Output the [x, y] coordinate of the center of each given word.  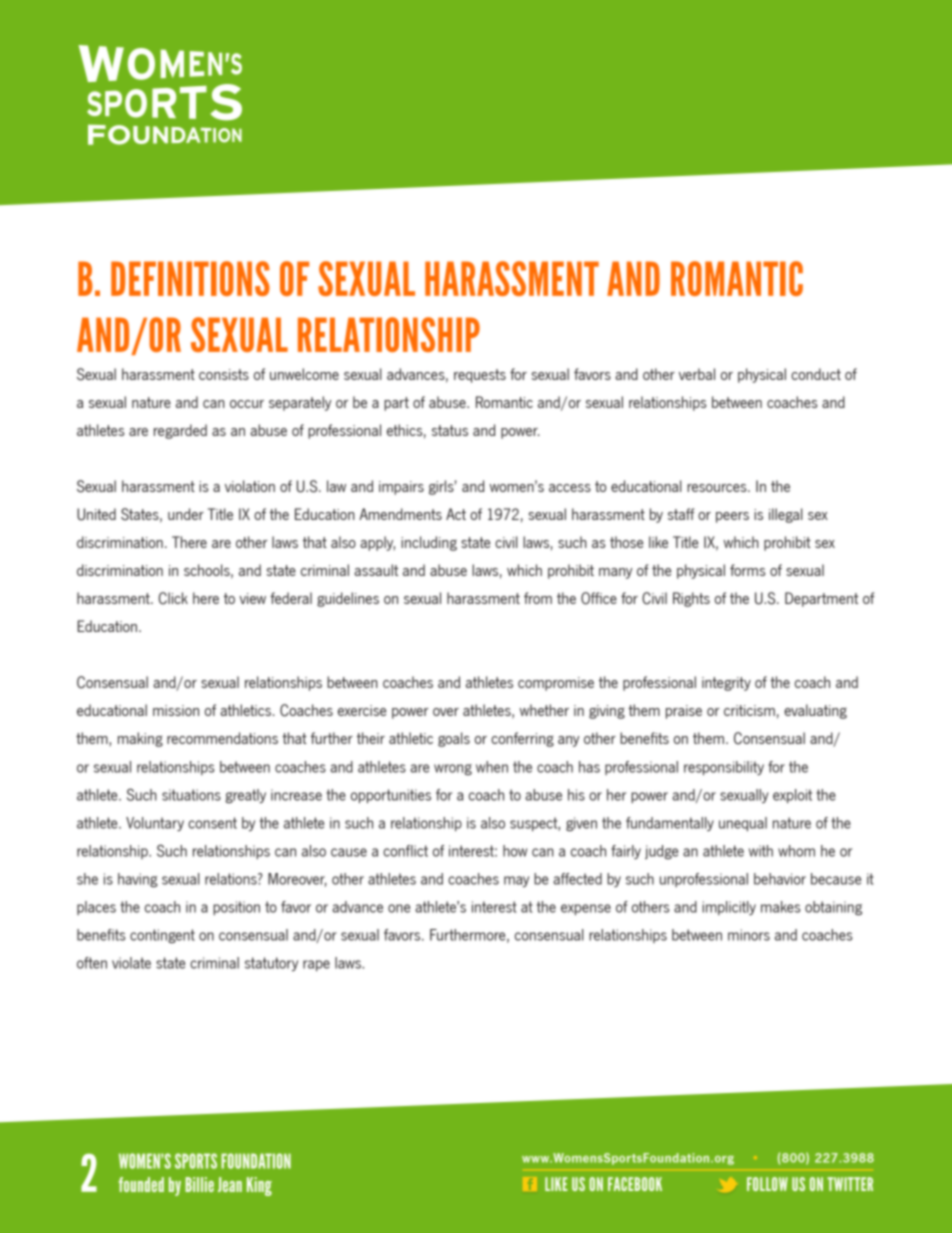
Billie [199, 1184]
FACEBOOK [635, 1184]
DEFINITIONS [190, 278]
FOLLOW [767, 1184]
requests [480, 376]
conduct [816, 374]
